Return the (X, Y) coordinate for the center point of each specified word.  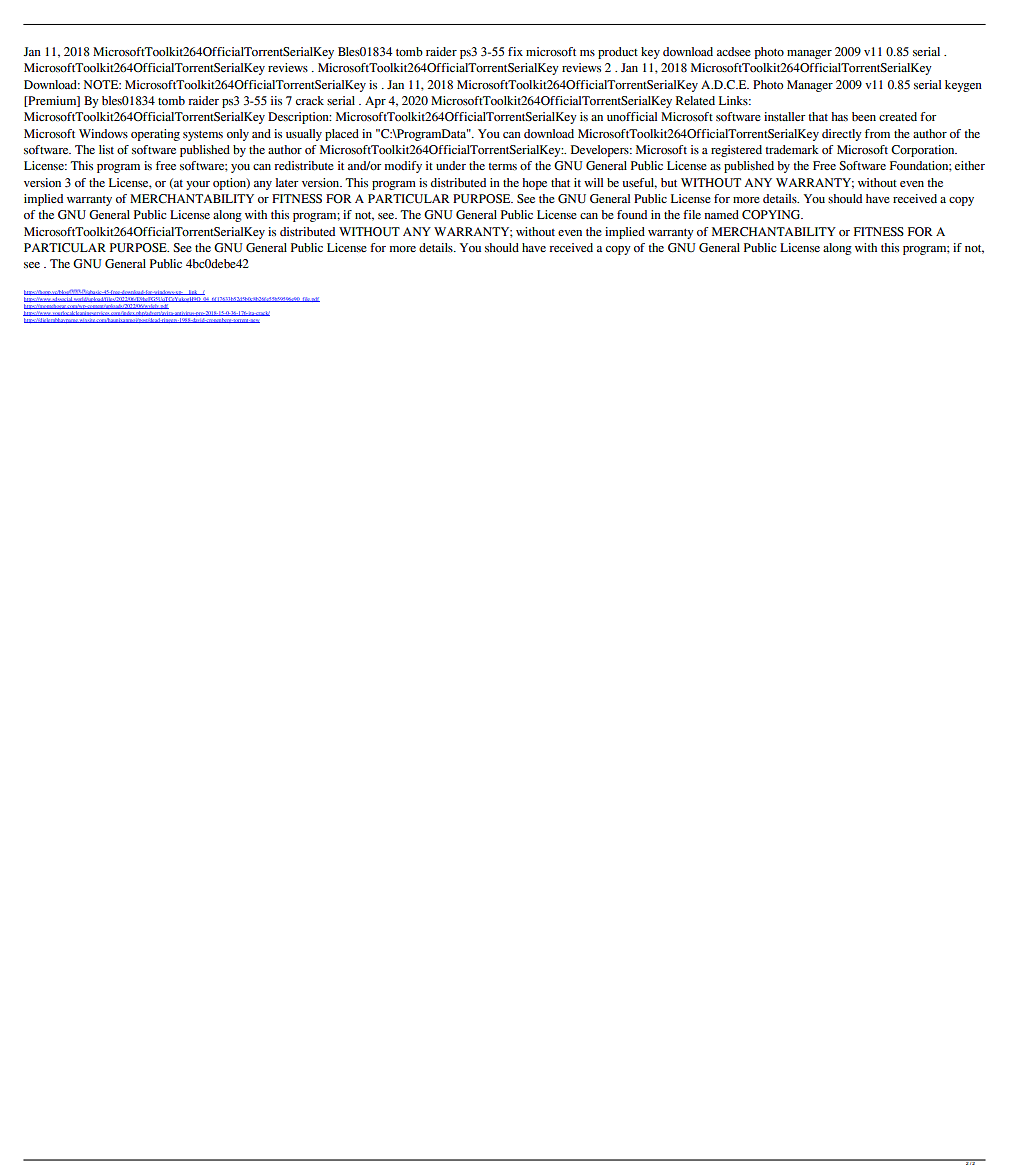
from (877, 133)
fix (515, 51)
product (618, 53)
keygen (963, 86)
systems (203, 136)
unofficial (632, 117)
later (287, 182)
